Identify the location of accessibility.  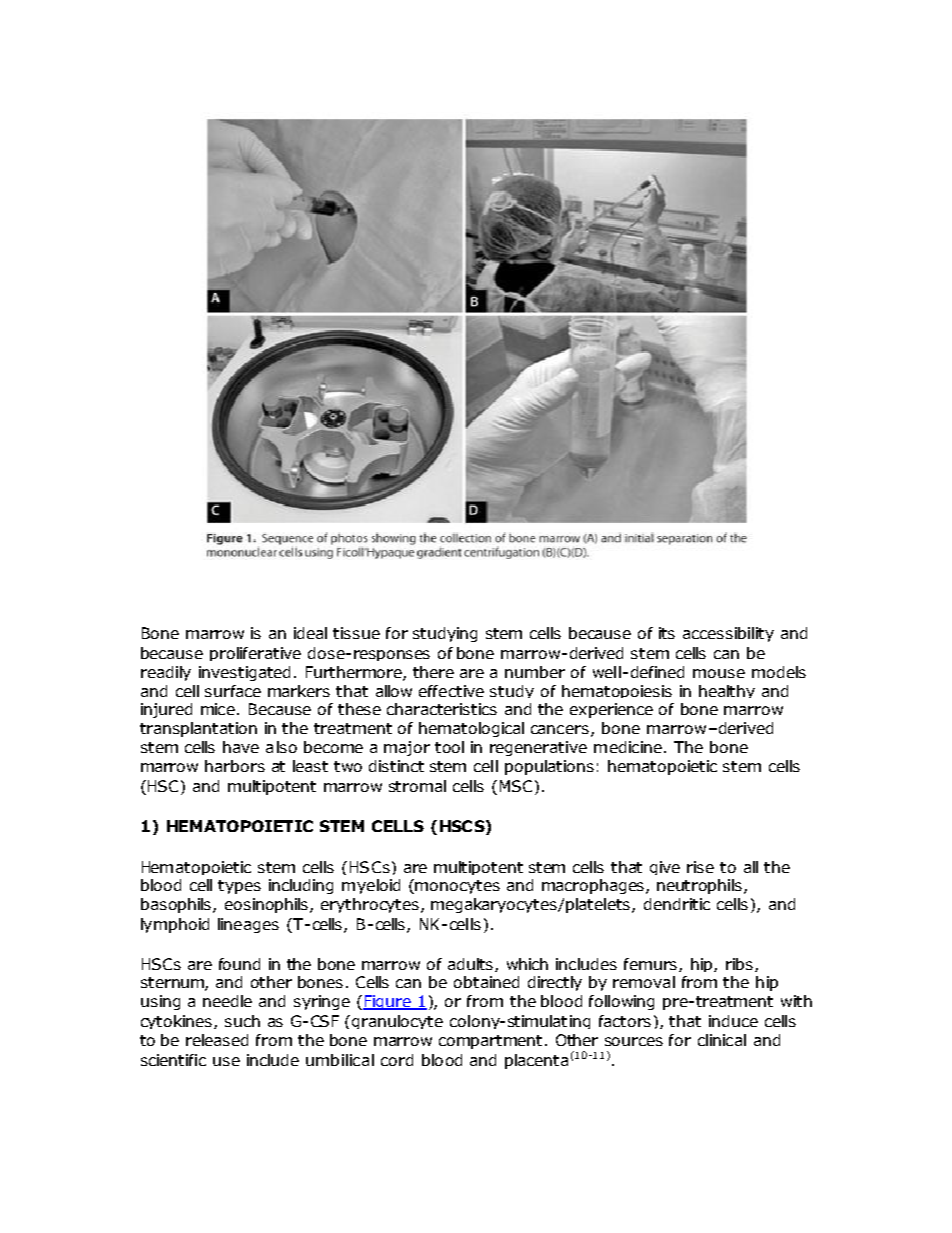
(728, 634).
